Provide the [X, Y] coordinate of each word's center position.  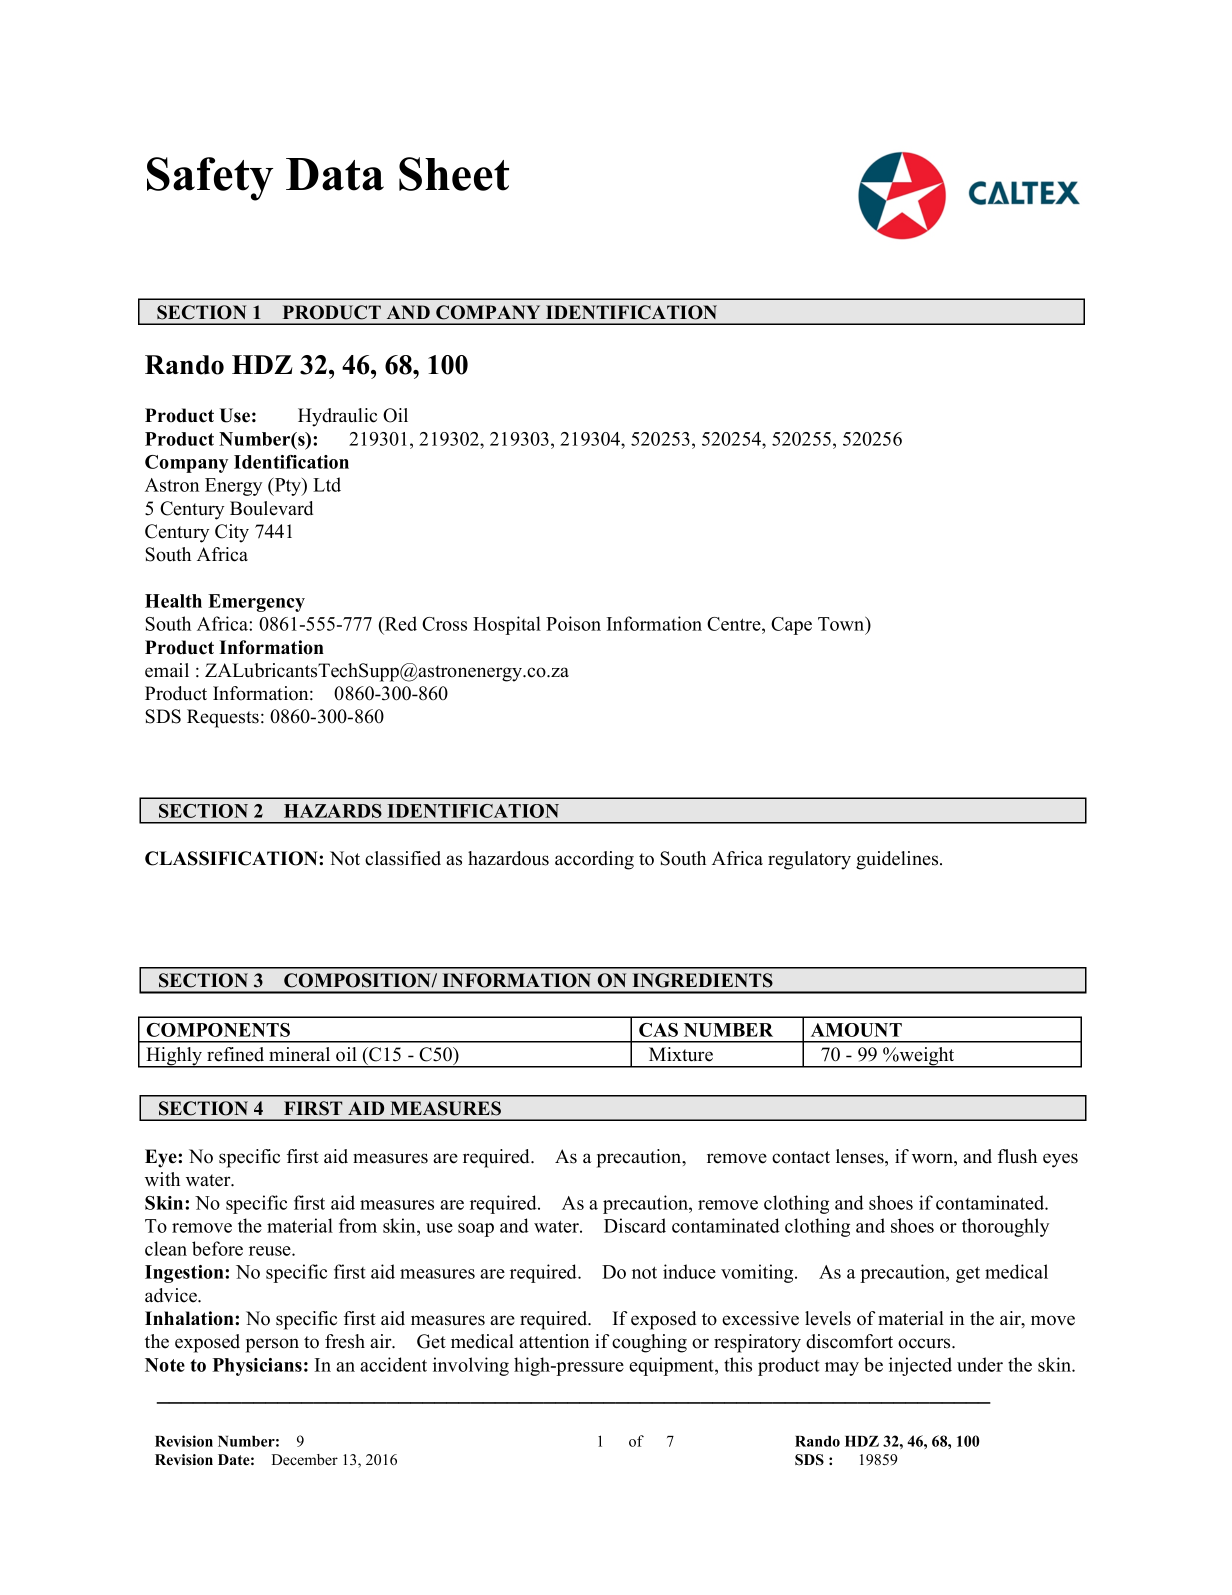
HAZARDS [333, 811]
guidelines [898, 860]
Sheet [454, 174]
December [305, 1460]
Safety [210, 179]
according [594, 860]
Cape [791, 626]
